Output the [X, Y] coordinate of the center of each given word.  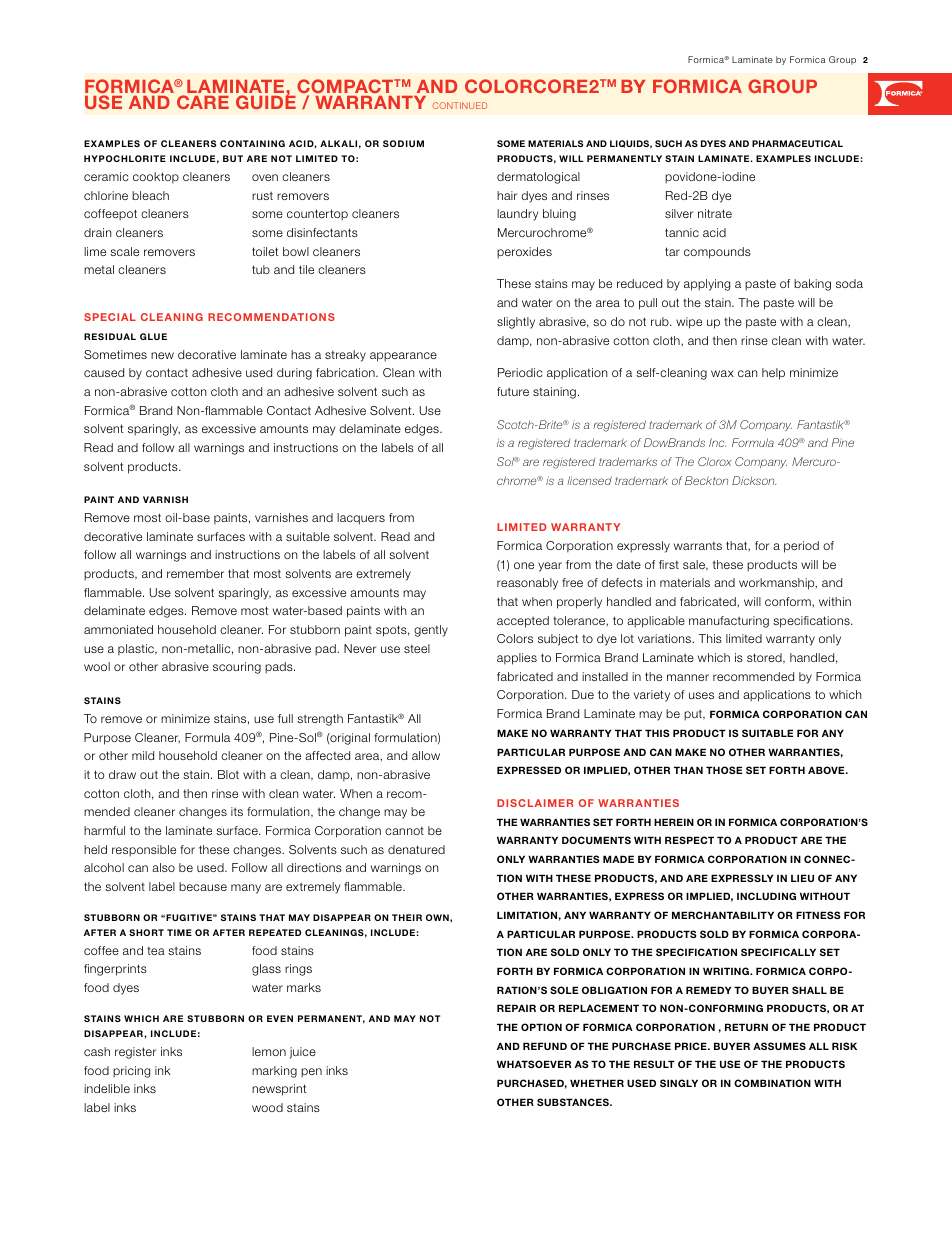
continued [460, 105]
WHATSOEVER [534, 1064]
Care [203, 102]
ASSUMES [779, 1046]
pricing [131, 1072]
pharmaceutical [797, 143]
